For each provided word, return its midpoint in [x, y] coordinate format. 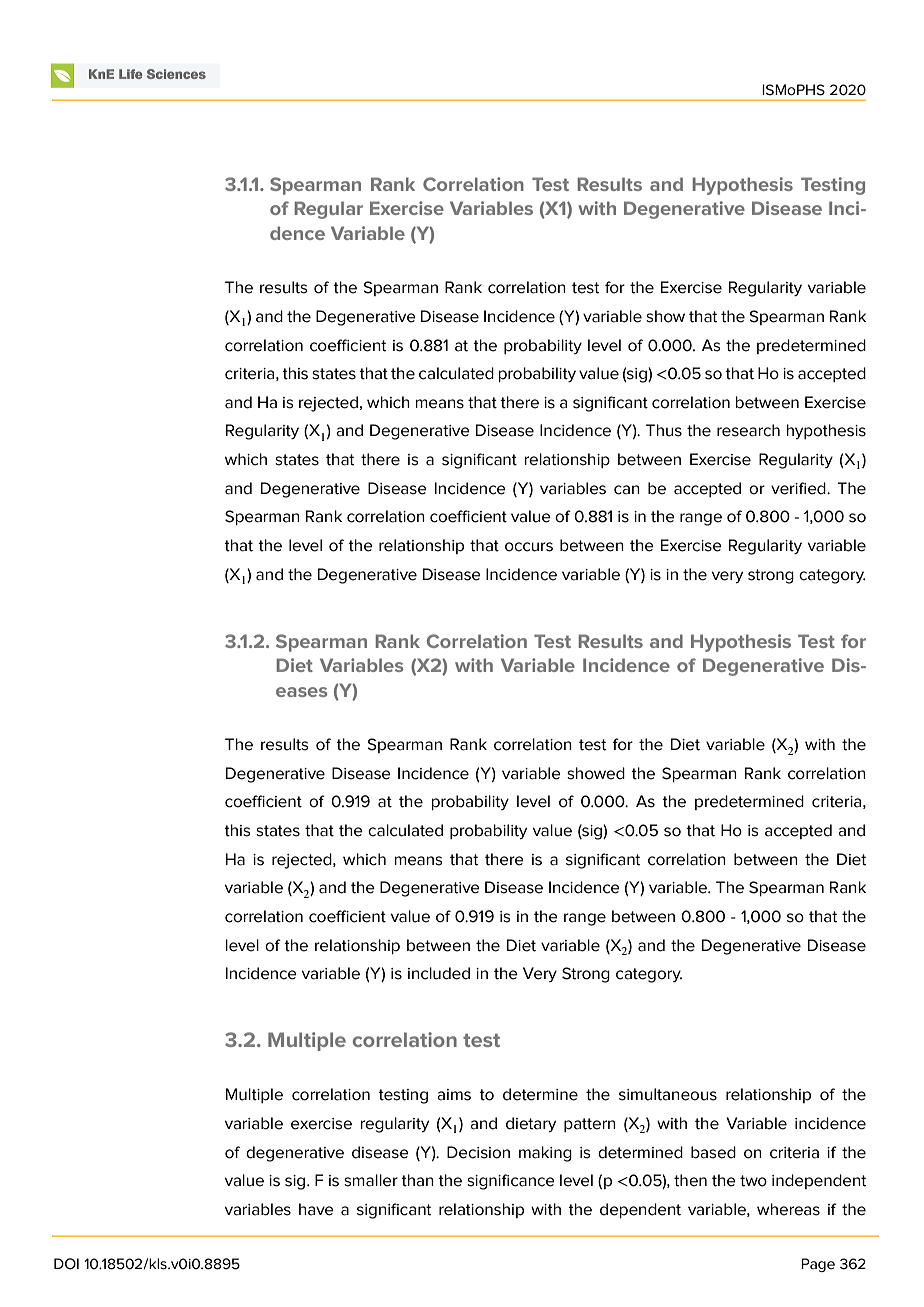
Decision [478, 1152]
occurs [529, 547]
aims [454, 1095]
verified [799, 488]
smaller [371, 1180]
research [748, 430]
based [713, 1152]
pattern [590, 1125]
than [417, 1180]
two [753, 1181]
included [439, 973]
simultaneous [668, 1094]
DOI [66, 1264]
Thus [664, 430]
